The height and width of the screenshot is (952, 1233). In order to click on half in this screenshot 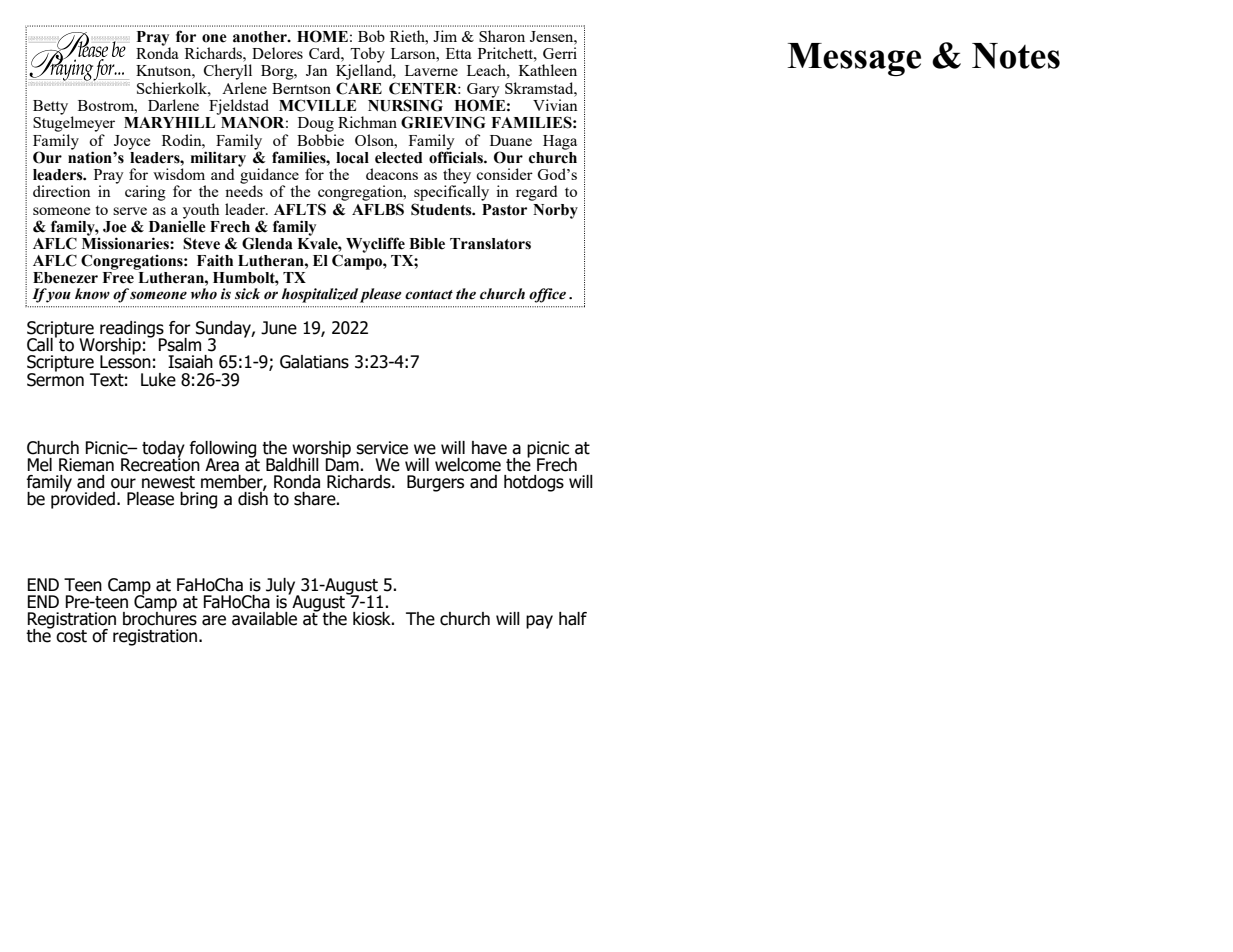, I will do `click(573, 619)`.
